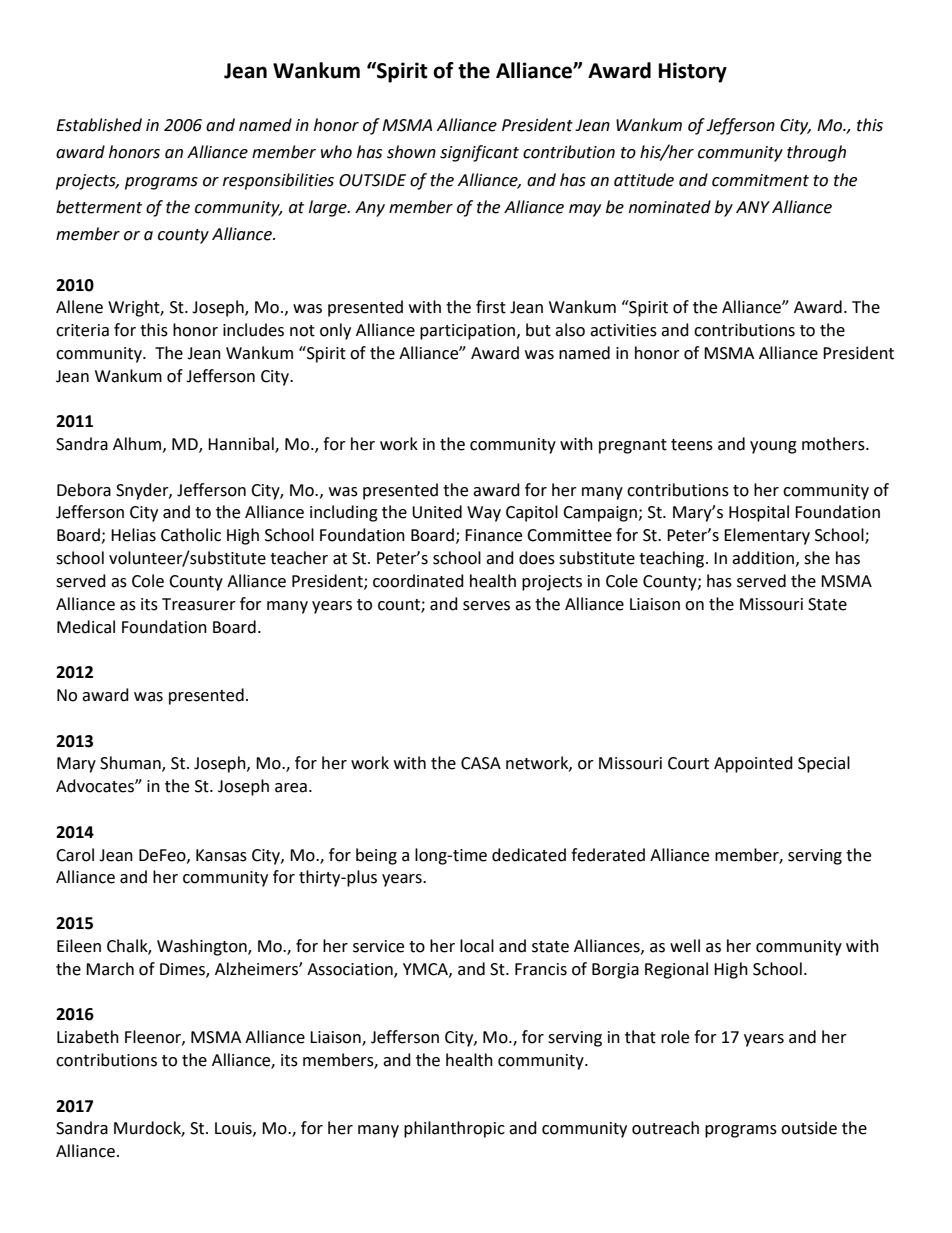 This document has width=952, height=1233. What do you see at coordinates (99, 125) in the document?
I see `Established` at bounding box center [99, 125].
